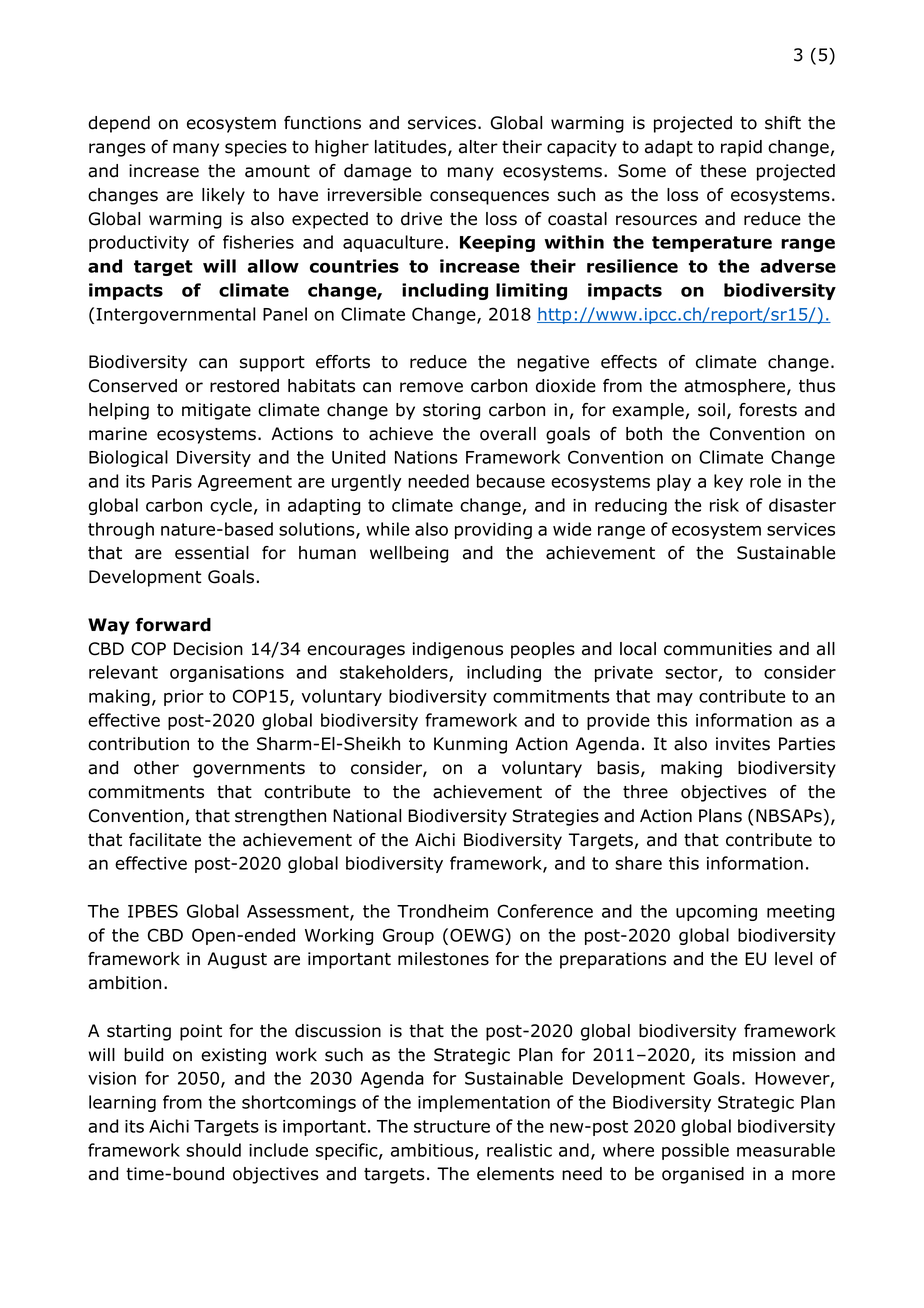  Describe the element at coordinates (741, 148) in the screenshot. I see `rapid` at that location.
